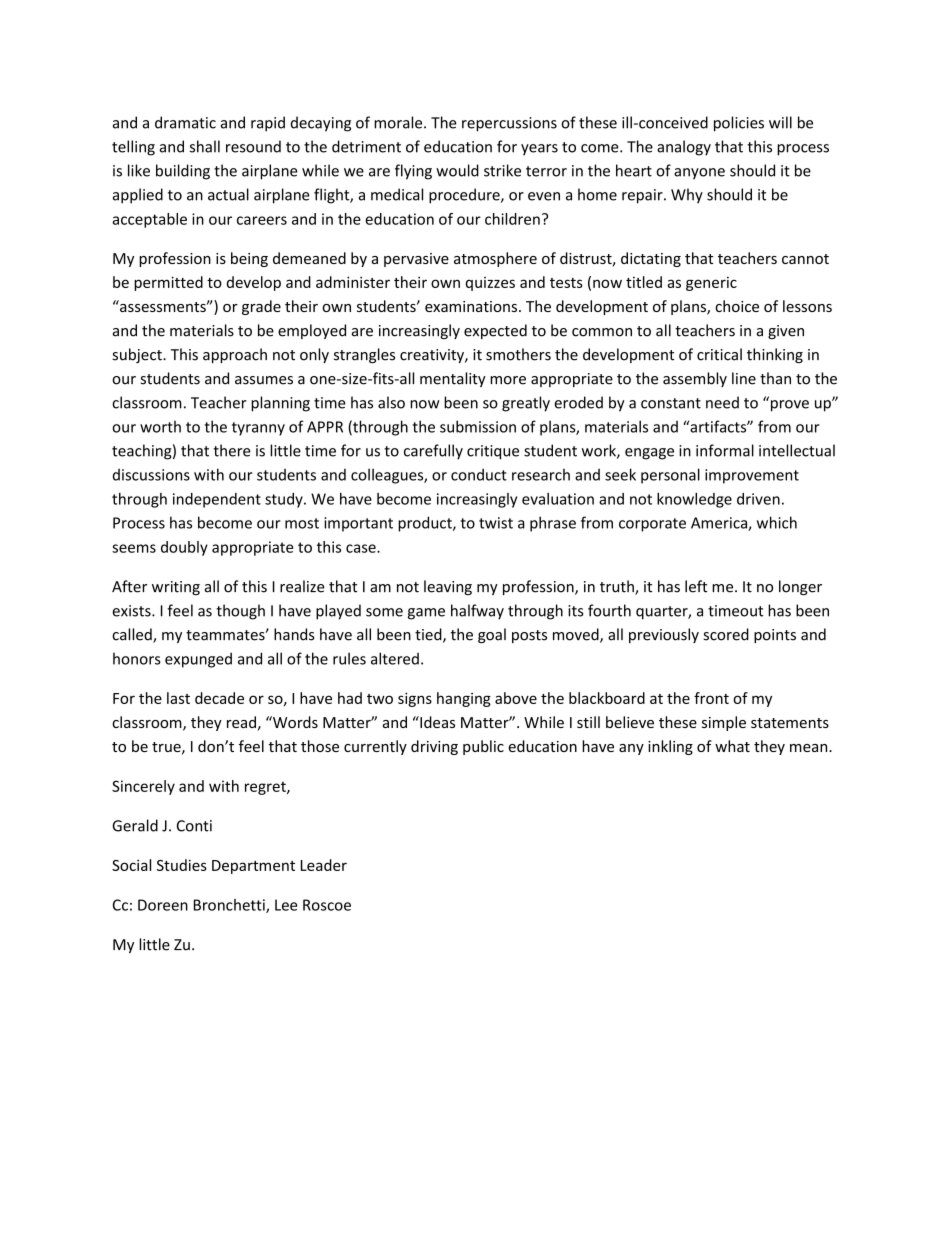  What do you see at coordinates (182, 865) in the screenshot?
I see `Studies` at bounding box center [182, 865].
